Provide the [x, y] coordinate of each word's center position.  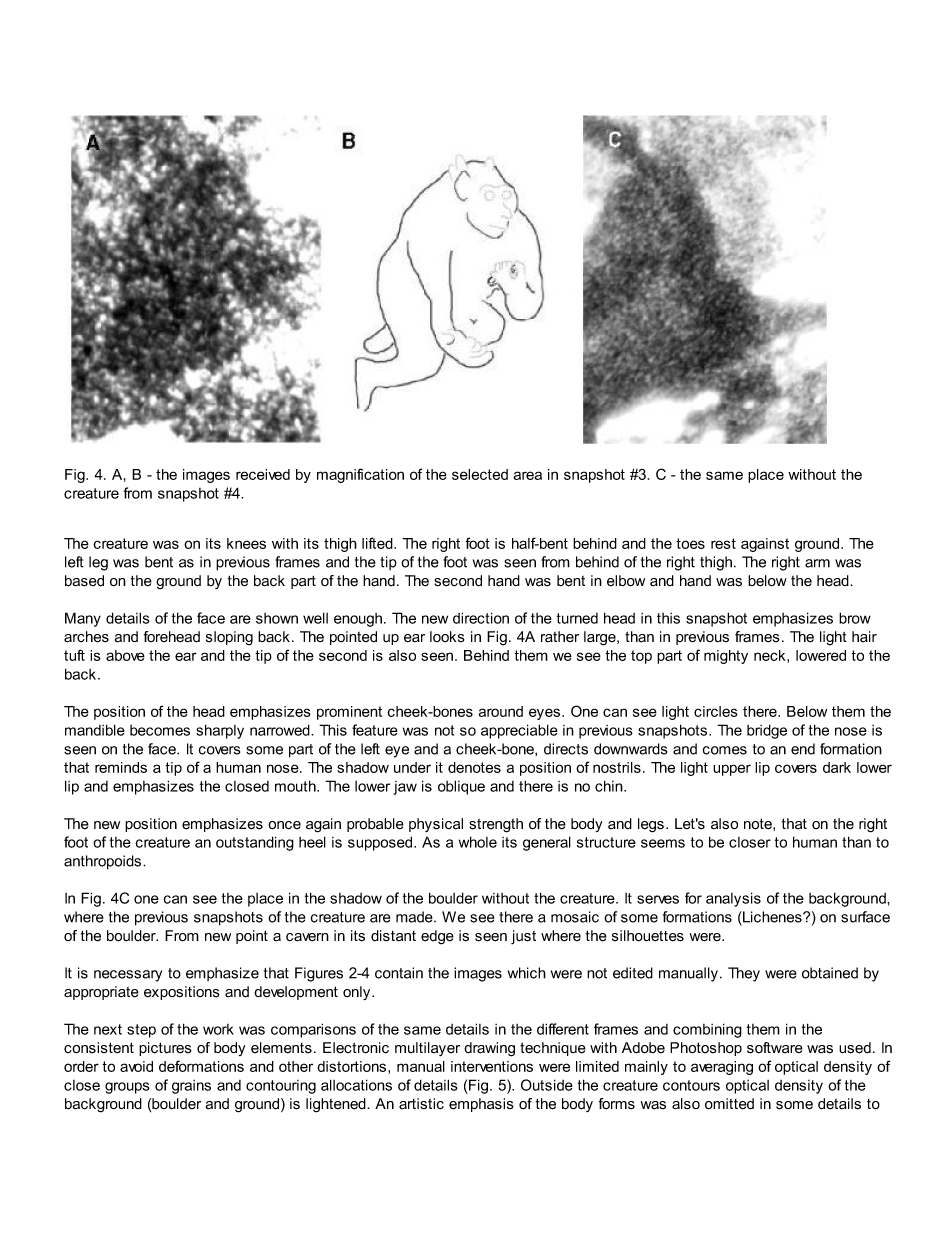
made [415, 917]
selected [480, 474]
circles [716, 711]
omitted [729, 1104]
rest [723, 543]
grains [191, 1087]
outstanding [255, 843]
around [500, 711]
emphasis [481, 1105]
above [125, 655]
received [263, 474]
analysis [733, 899]
